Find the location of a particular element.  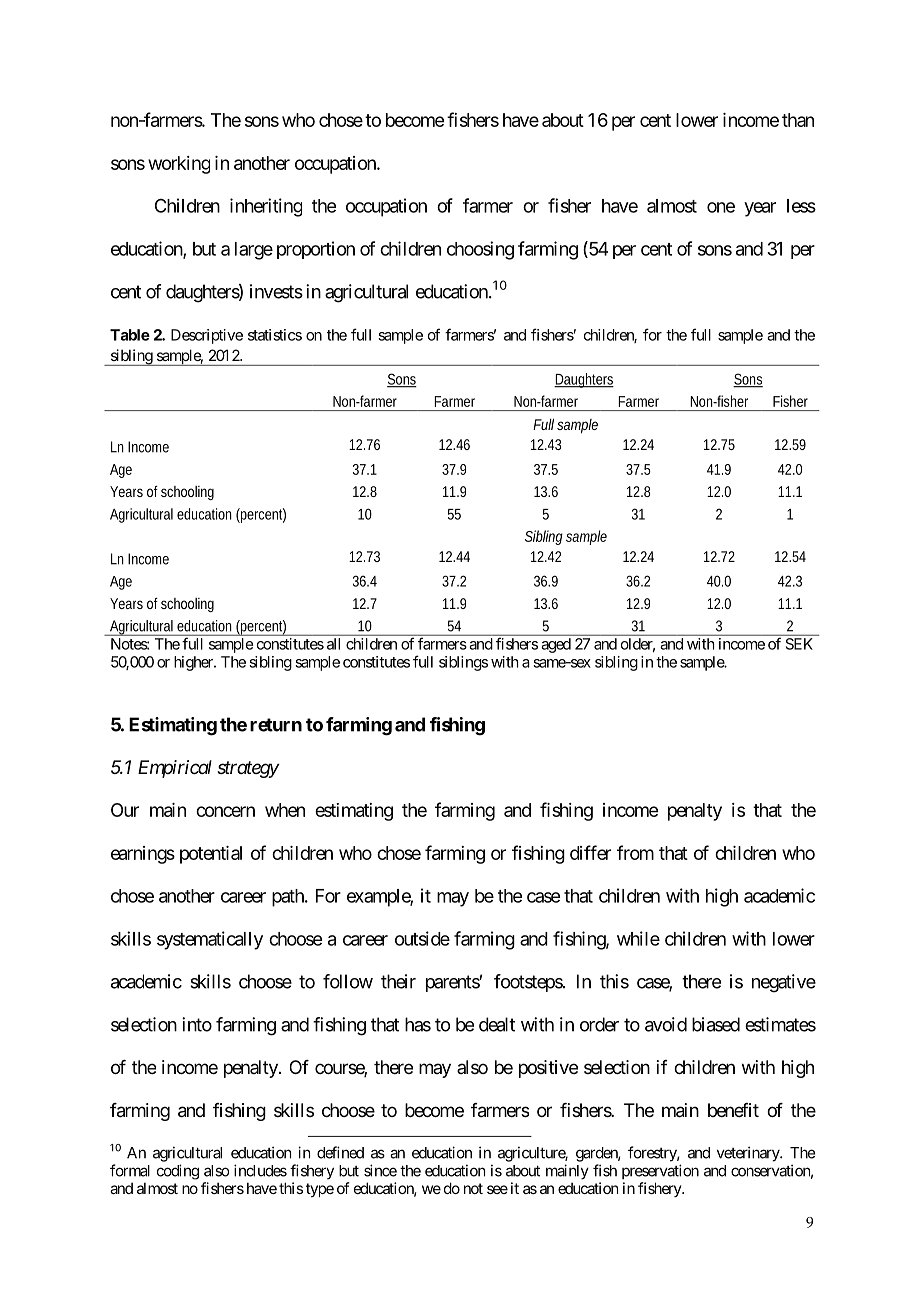

Descriptive is located at coordinates (207, 336).
